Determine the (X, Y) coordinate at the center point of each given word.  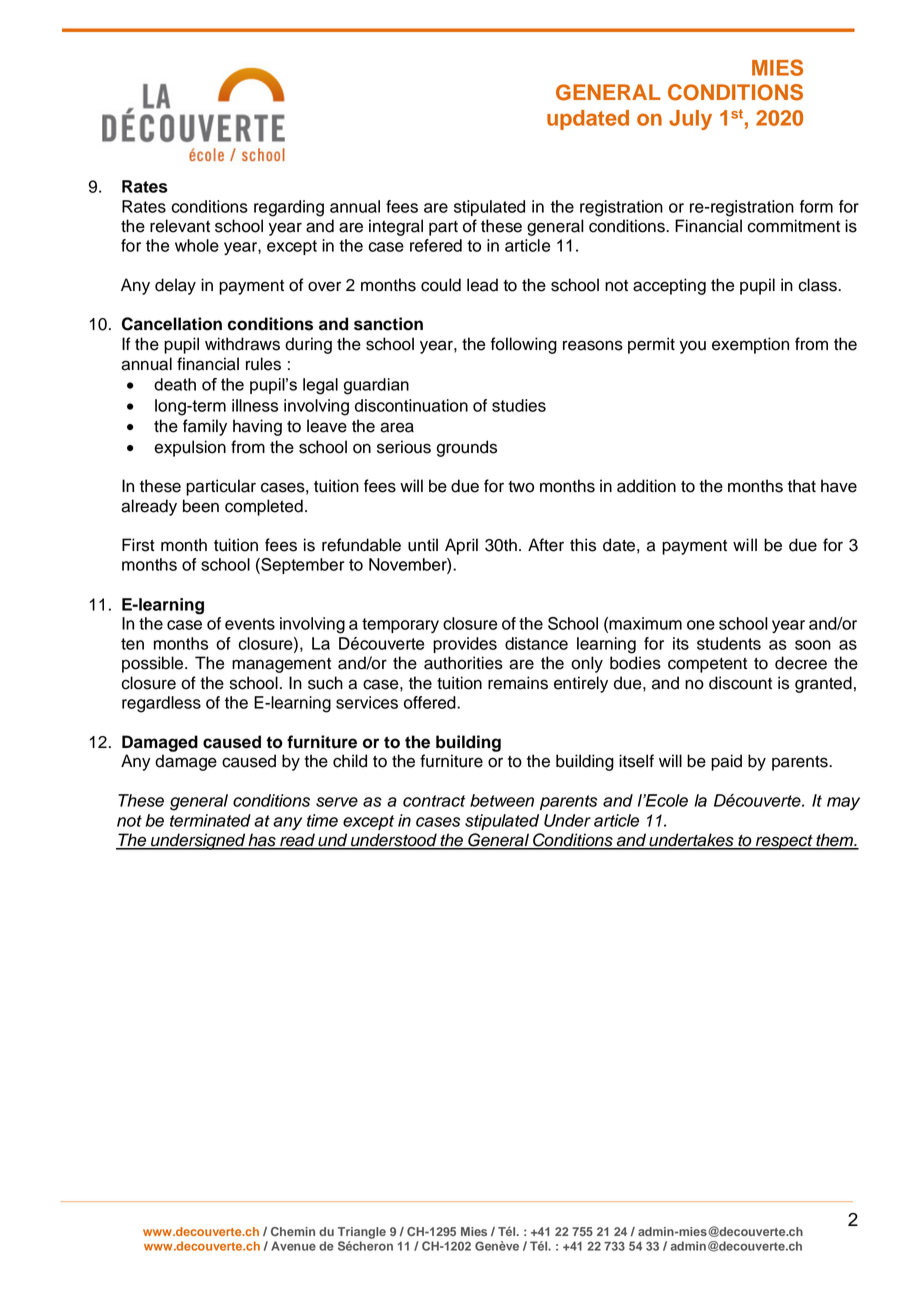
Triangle (362, 1233)
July (690, 120)
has (262, 841)
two (521, 487)
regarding (289, 208)
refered (436, 245)
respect (784, 842)
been (201, 506)
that (802, 486)
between (502, 800)
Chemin (293, 1231)
